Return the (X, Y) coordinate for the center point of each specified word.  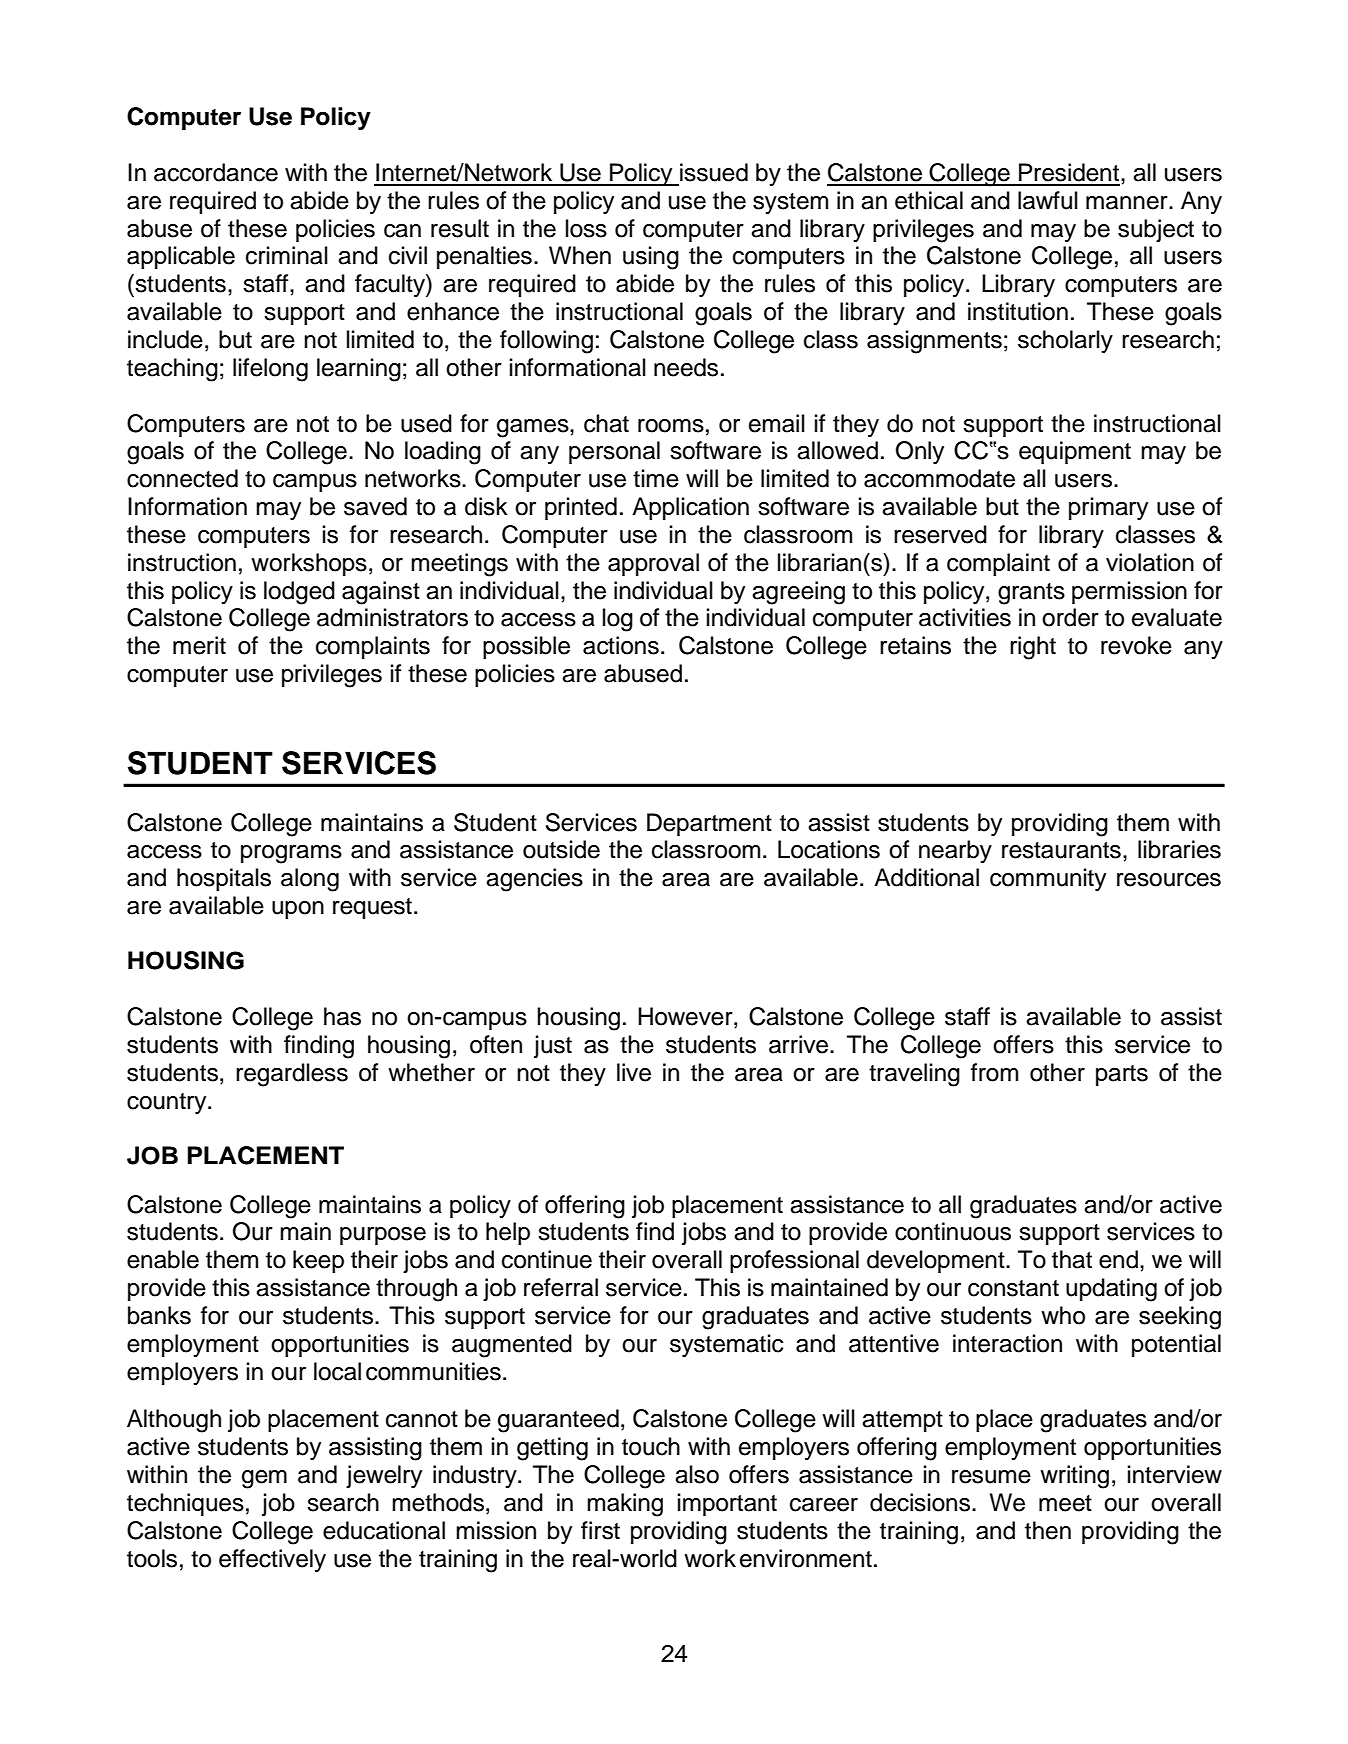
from (994, 1072)
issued (714, 172)
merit (199, 645)
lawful (1048, 200)
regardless (292, 1075)
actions (621, 645)
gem (264, 1479)
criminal (287, 255)
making (625, 1505)
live (634, 1072)
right (1033, 648)
